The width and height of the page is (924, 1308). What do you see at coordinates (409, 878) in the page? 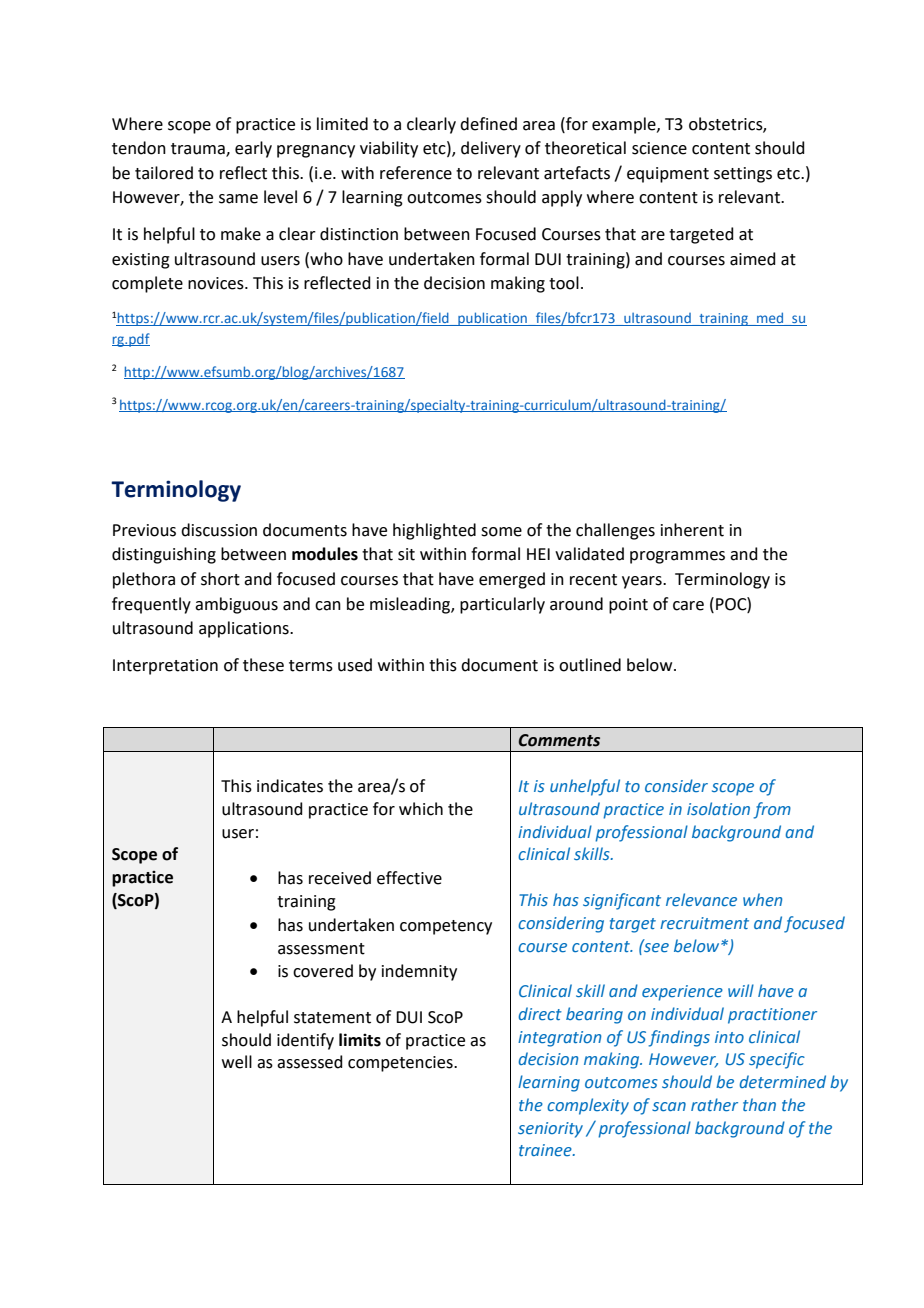
I see `effective` at bounding box center [409, 878].
